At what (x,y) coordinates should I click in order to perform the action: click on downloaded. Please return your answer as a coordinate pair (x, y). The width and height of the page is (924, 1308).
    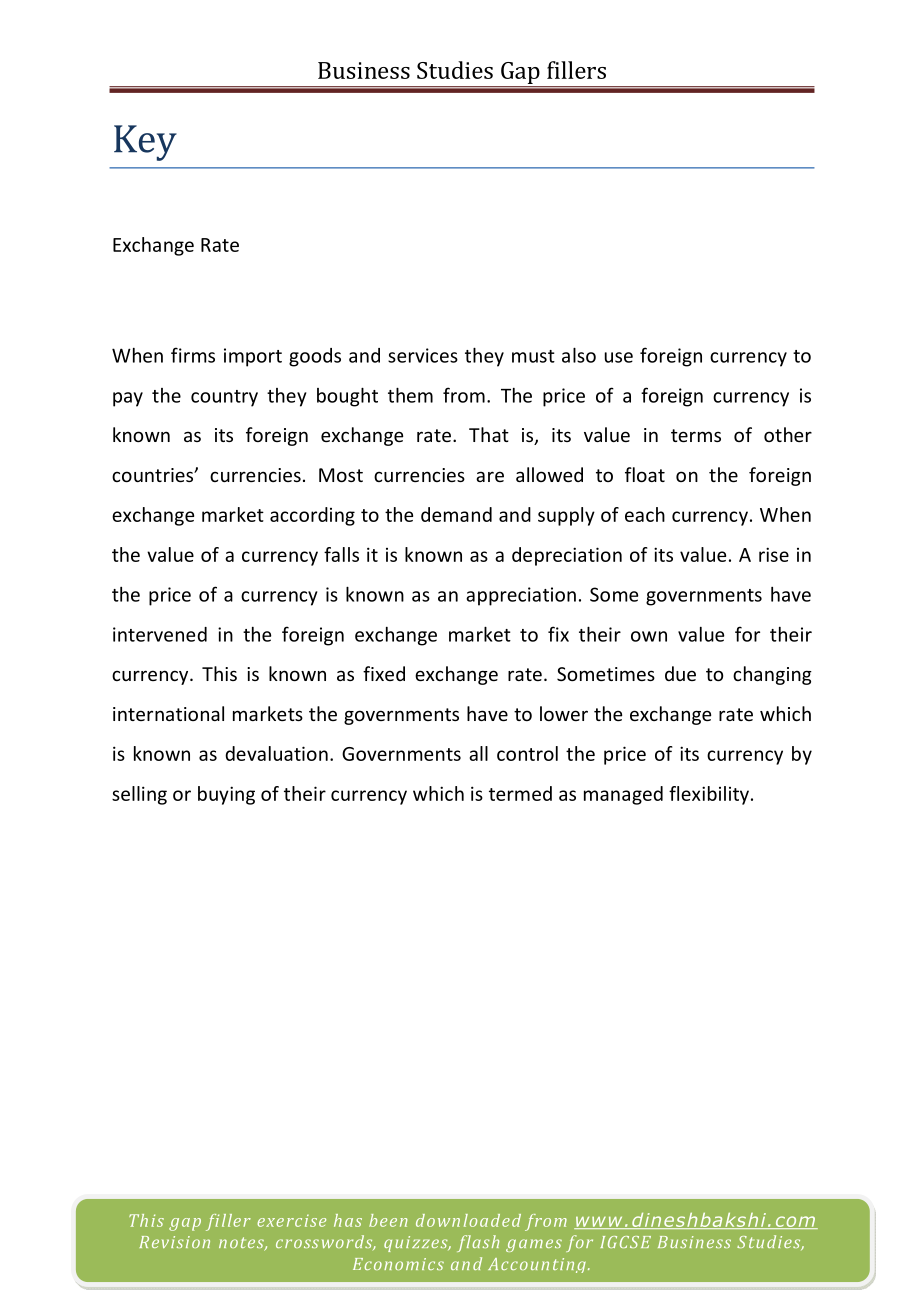
    Looking at the image, I should click on (468, 1220).
